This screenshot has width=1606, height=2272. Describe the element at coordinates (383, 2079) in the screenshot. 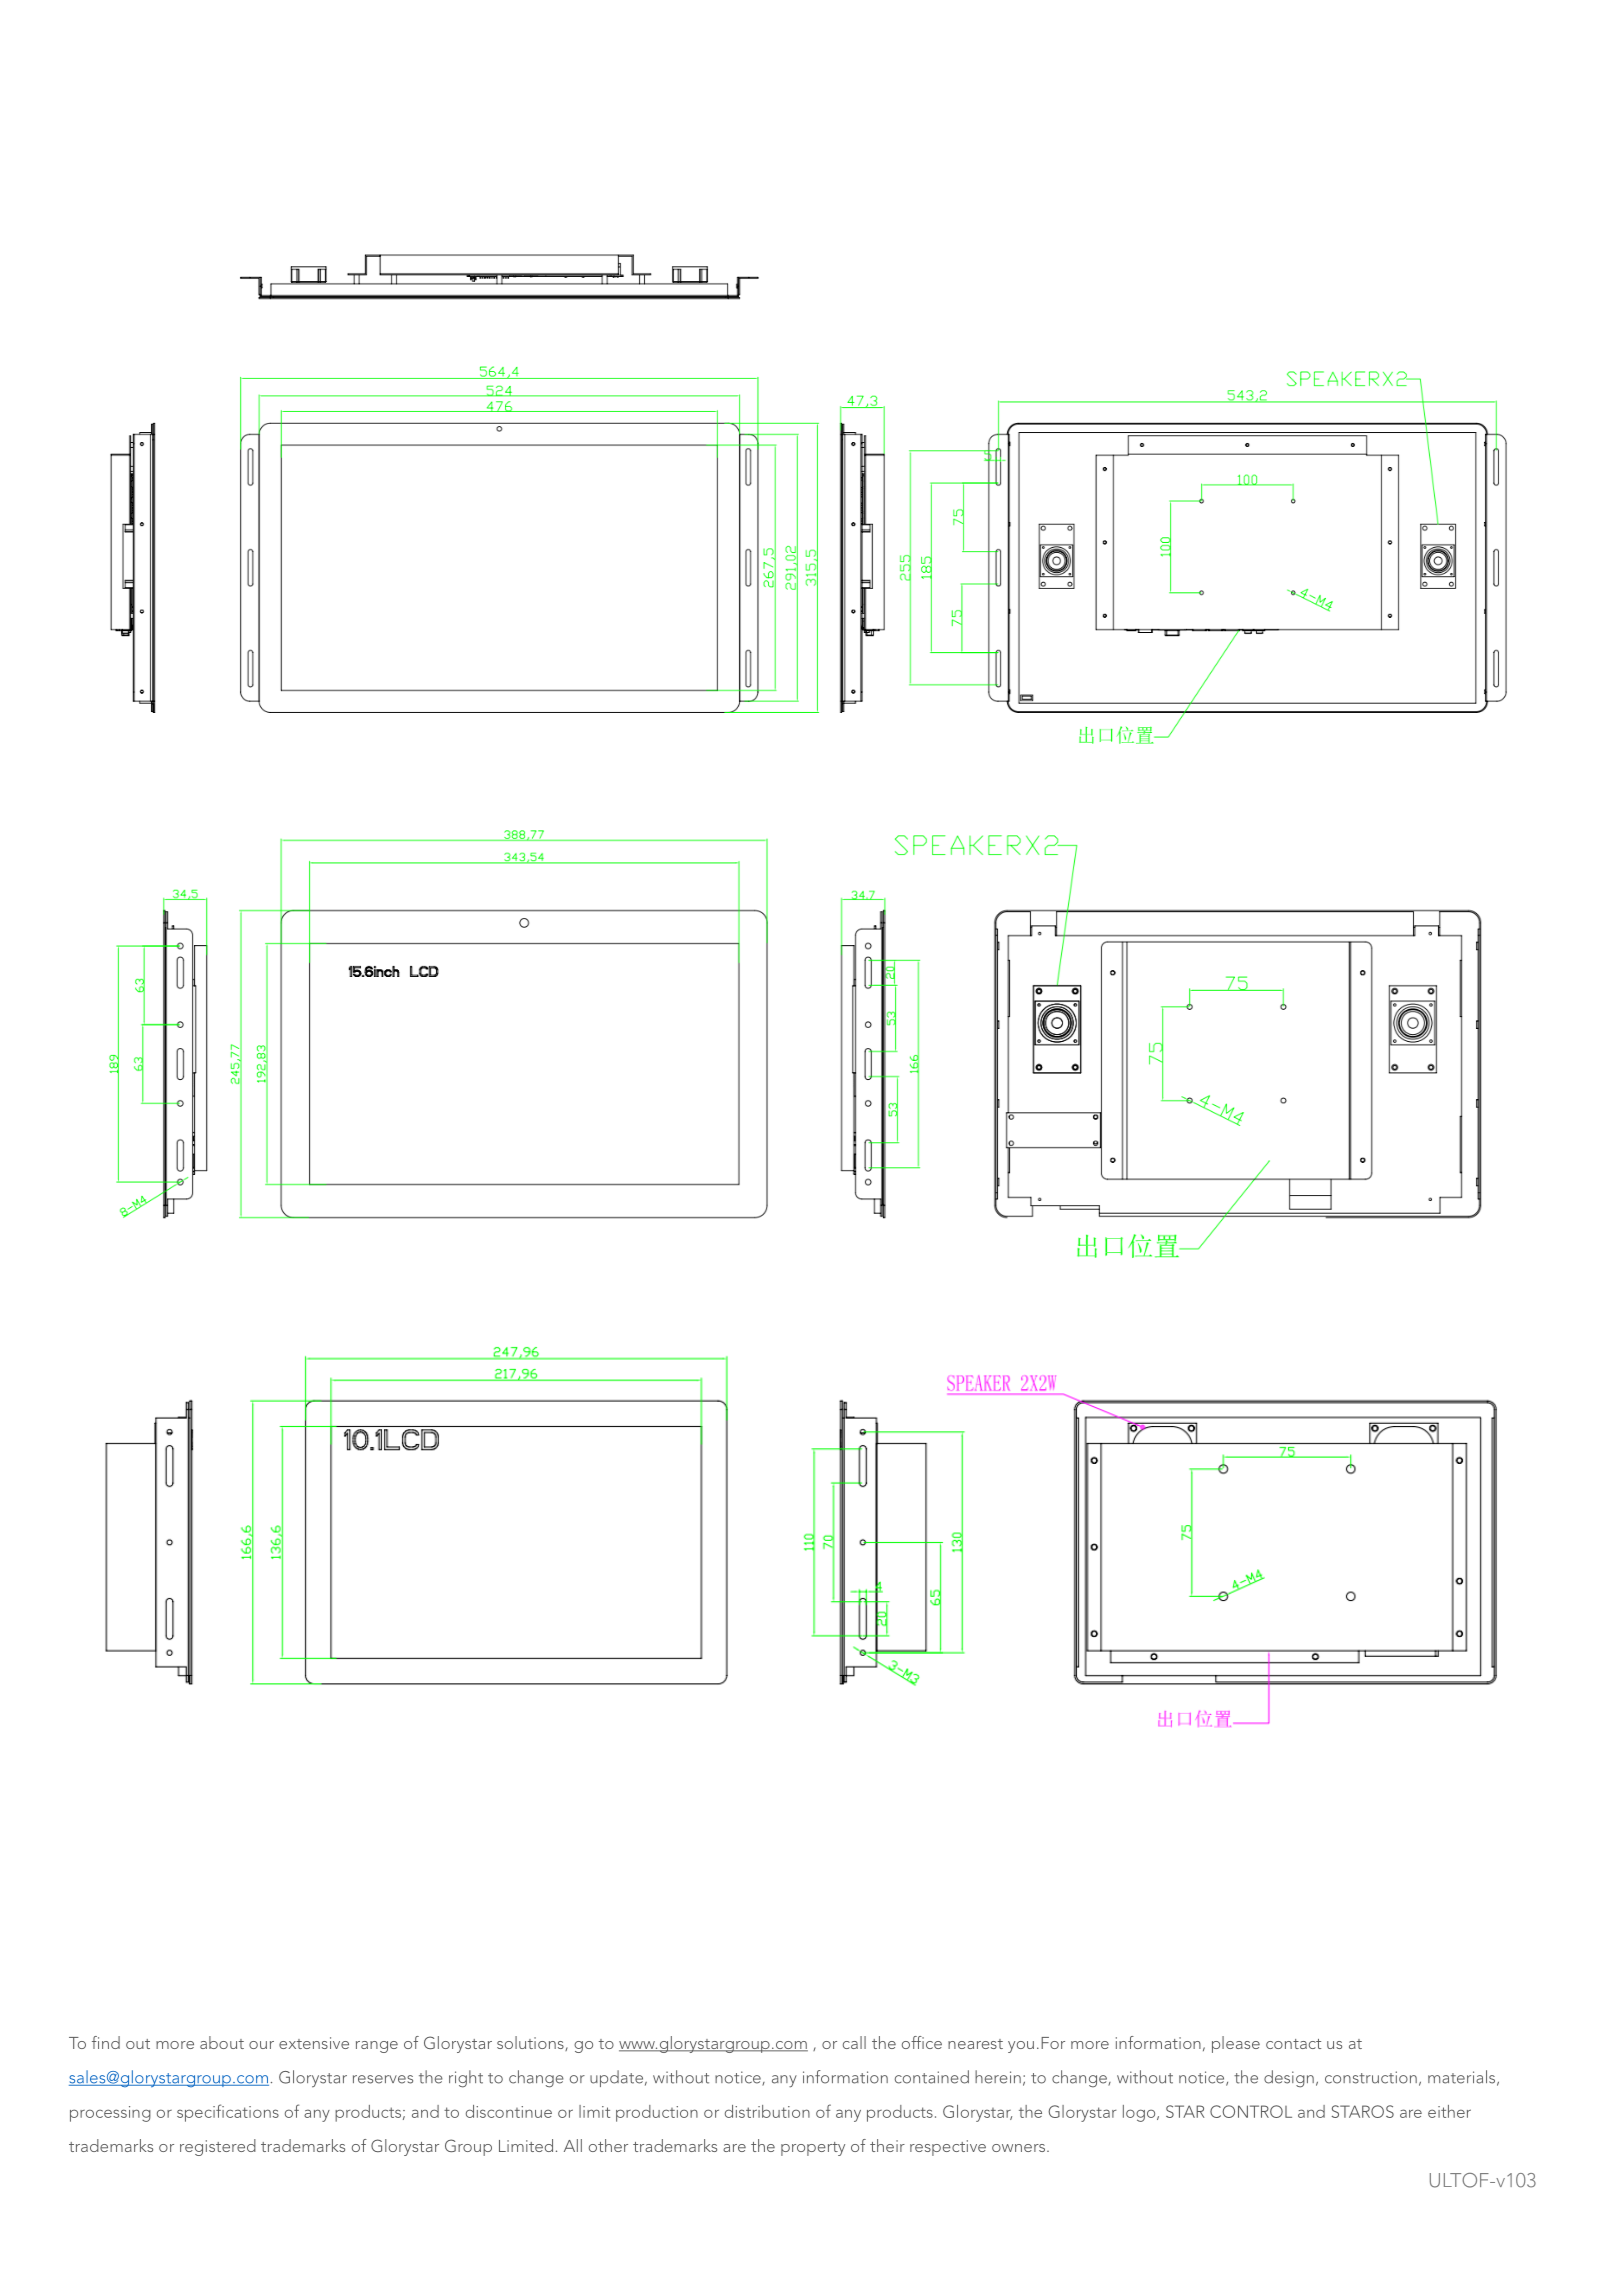

I see `reserves` at that location.
